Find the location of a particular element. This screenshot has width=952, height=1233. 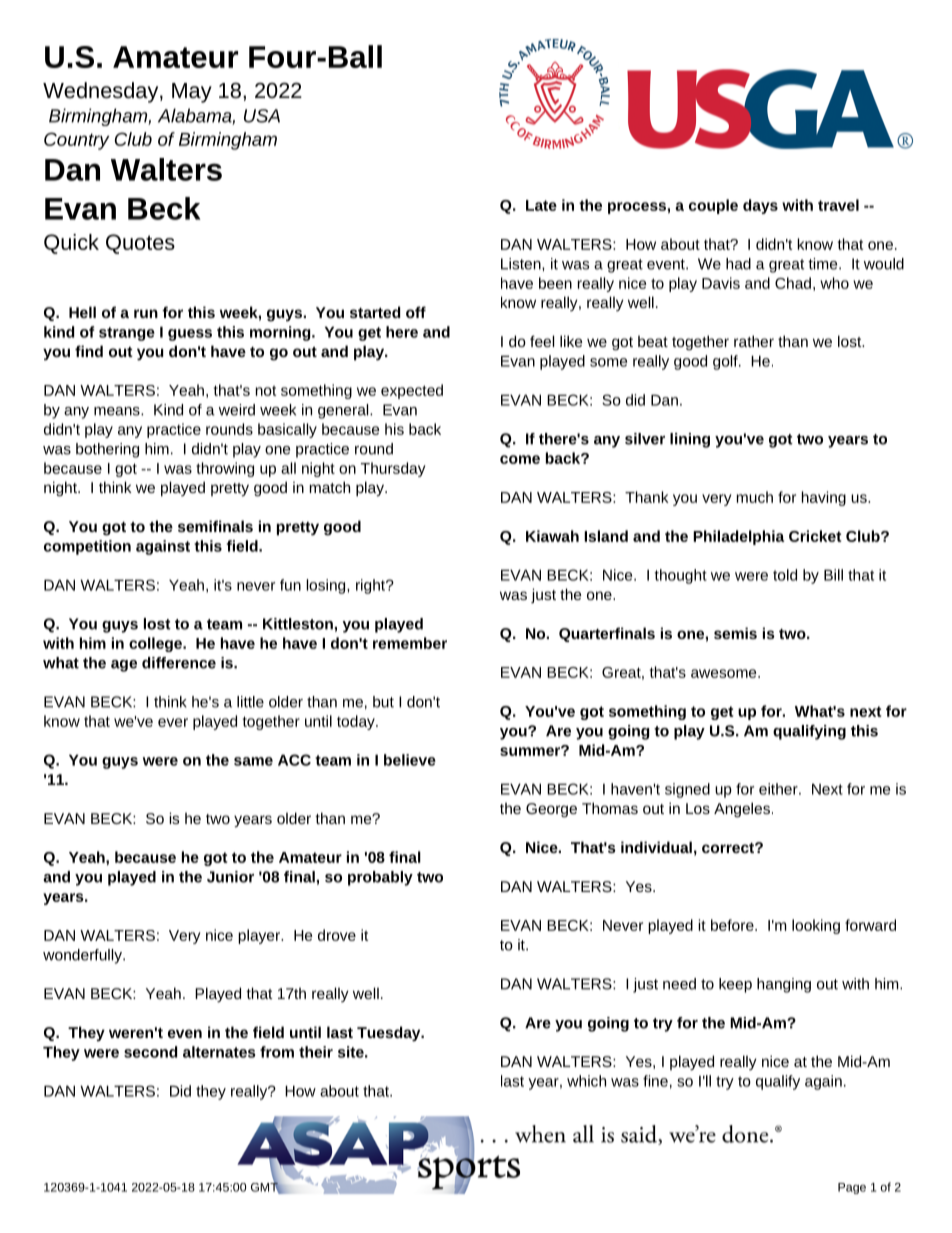

looking is located at coordinates (816, 926).
